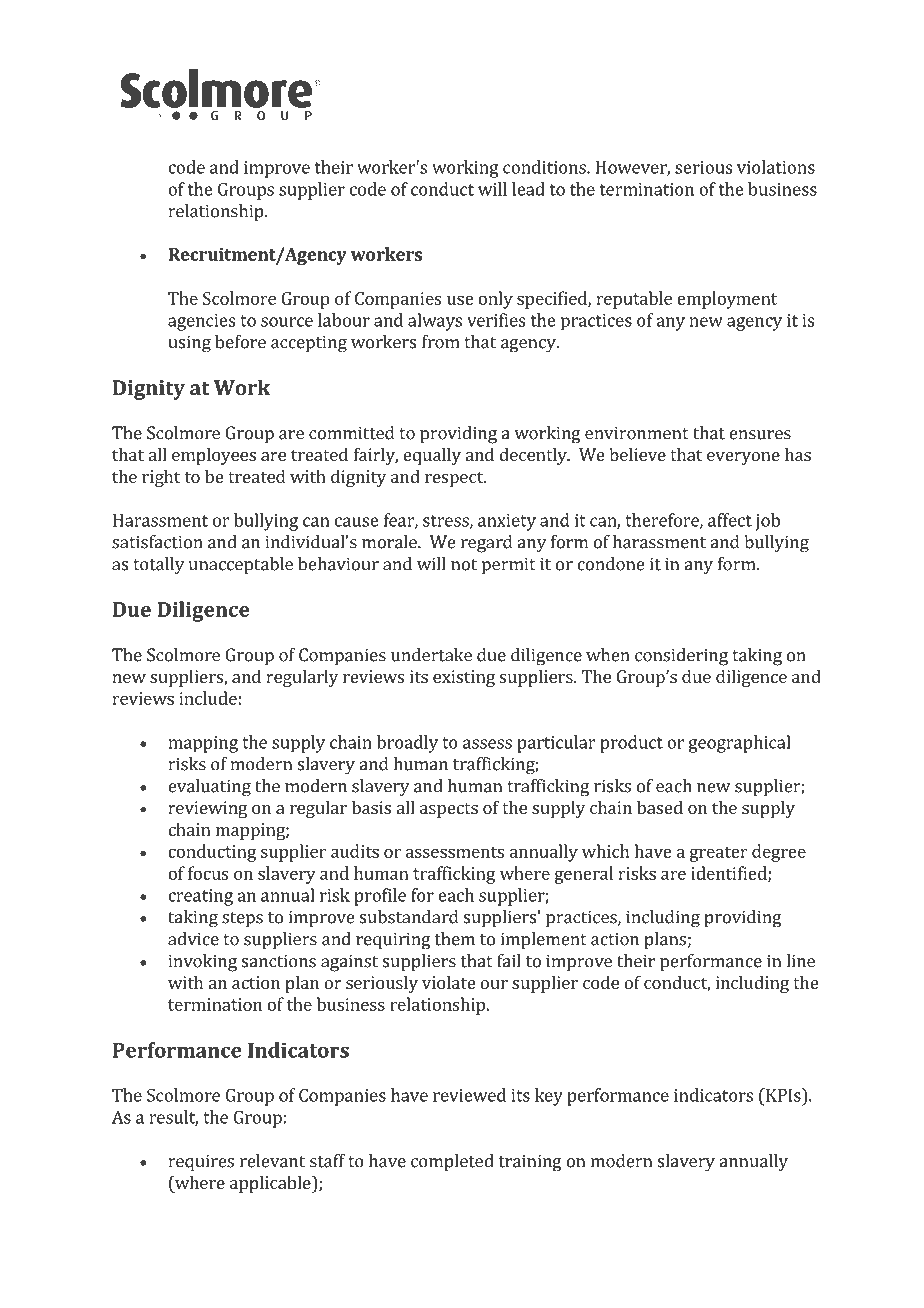 This screenshot has height=1308, width=924. Describe the element at coordinates (201, 322) in the screenshot. I see `agencies` at that location.
